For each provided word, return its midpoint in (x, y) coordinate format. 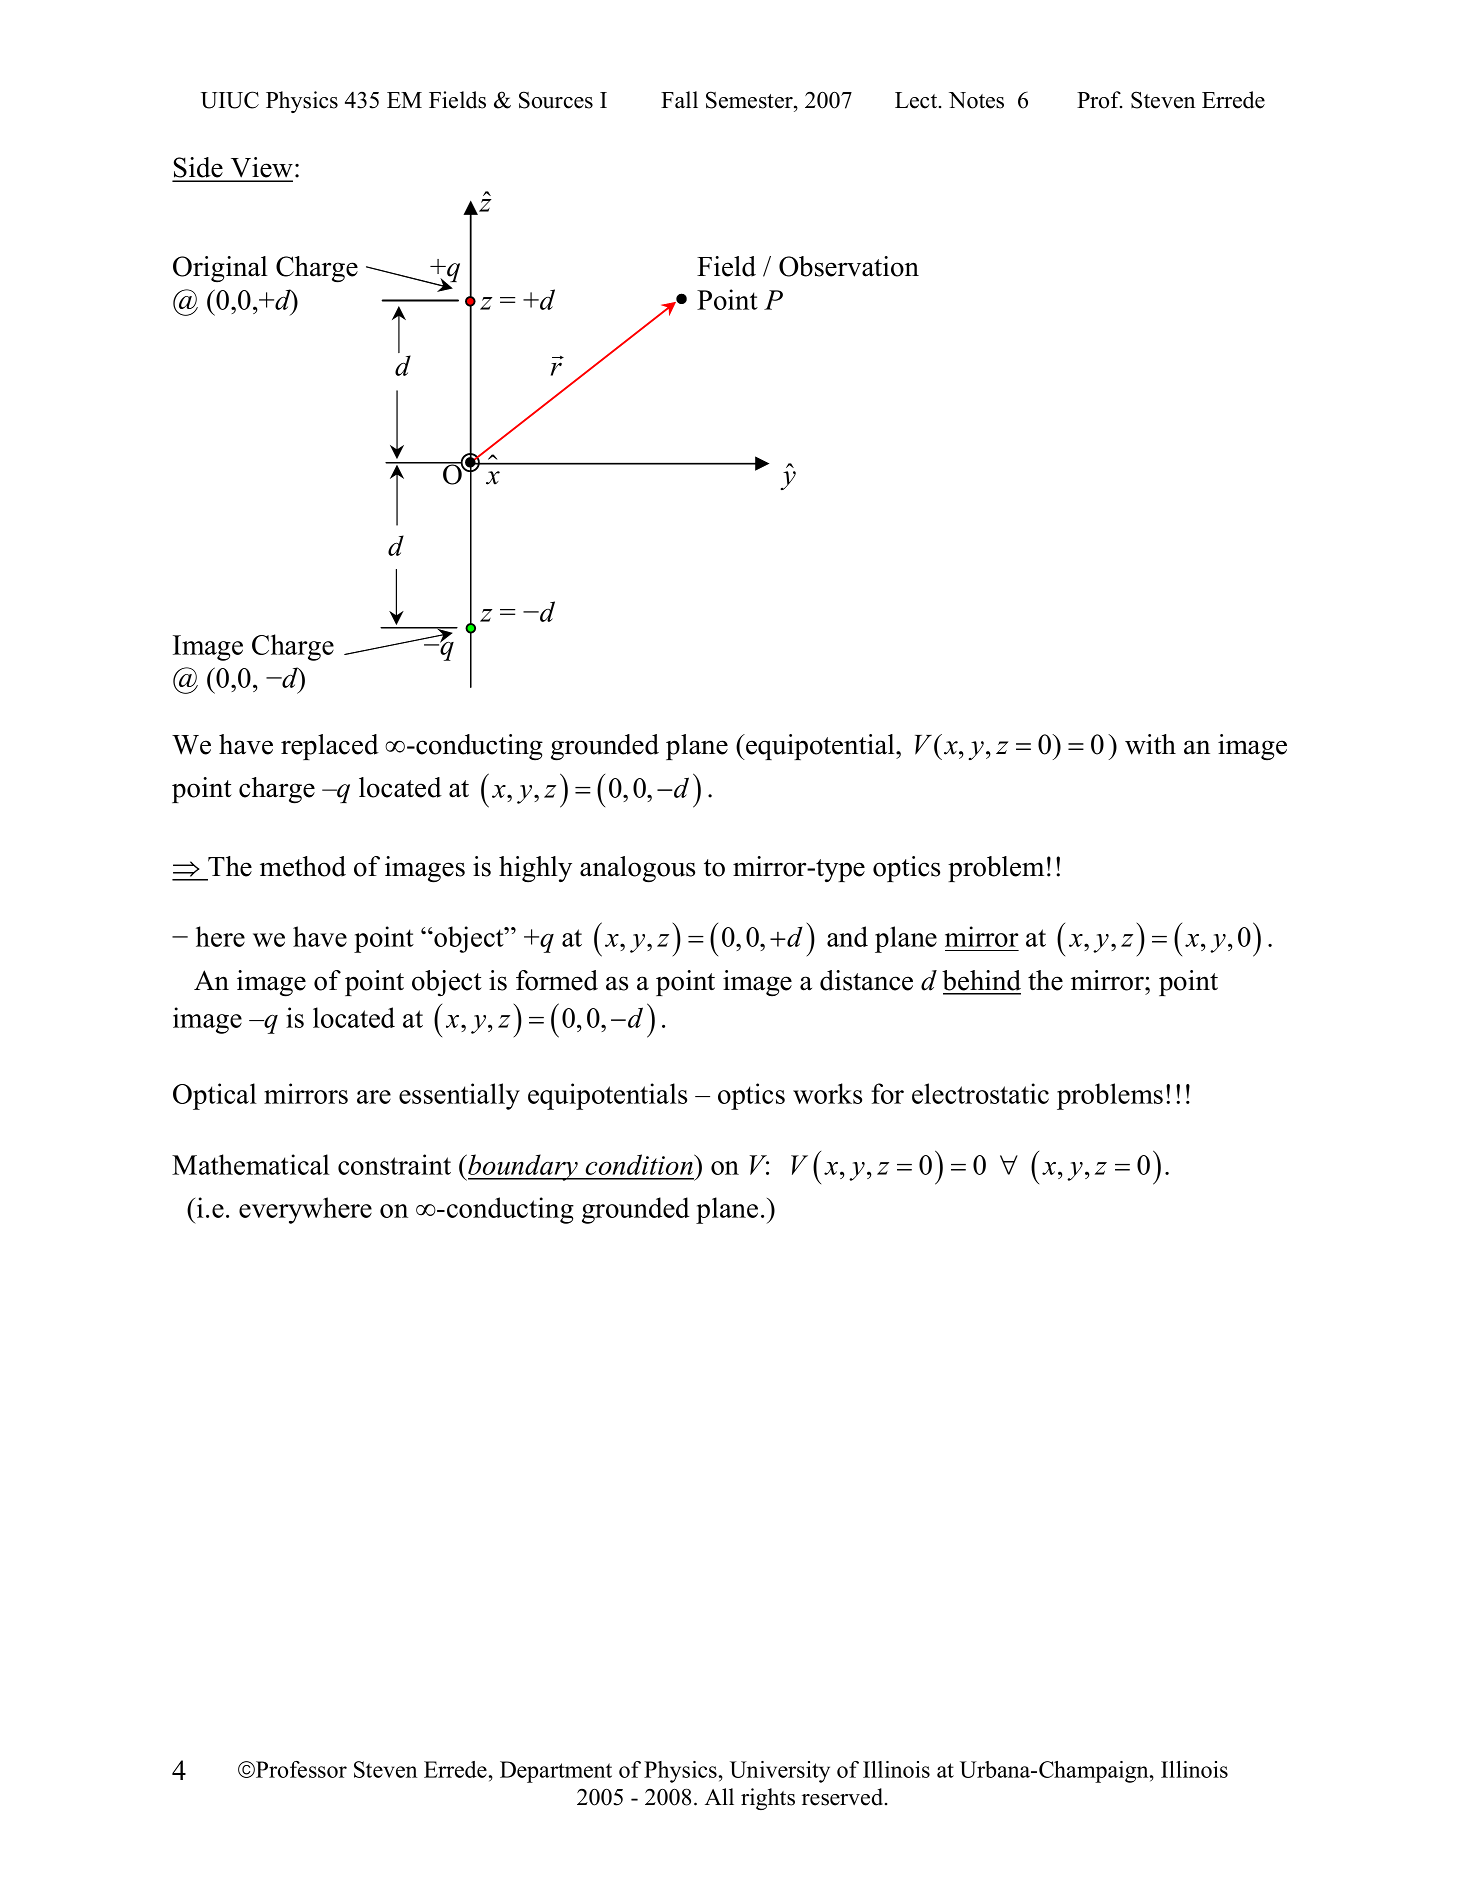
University (780, 1772)
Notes (976, 100)
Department (556, 1772)
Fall (679, 99)
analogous (637, 869)
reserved (844, 1797)
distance (866, 980)
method (303, 866)
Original (220, 269)
